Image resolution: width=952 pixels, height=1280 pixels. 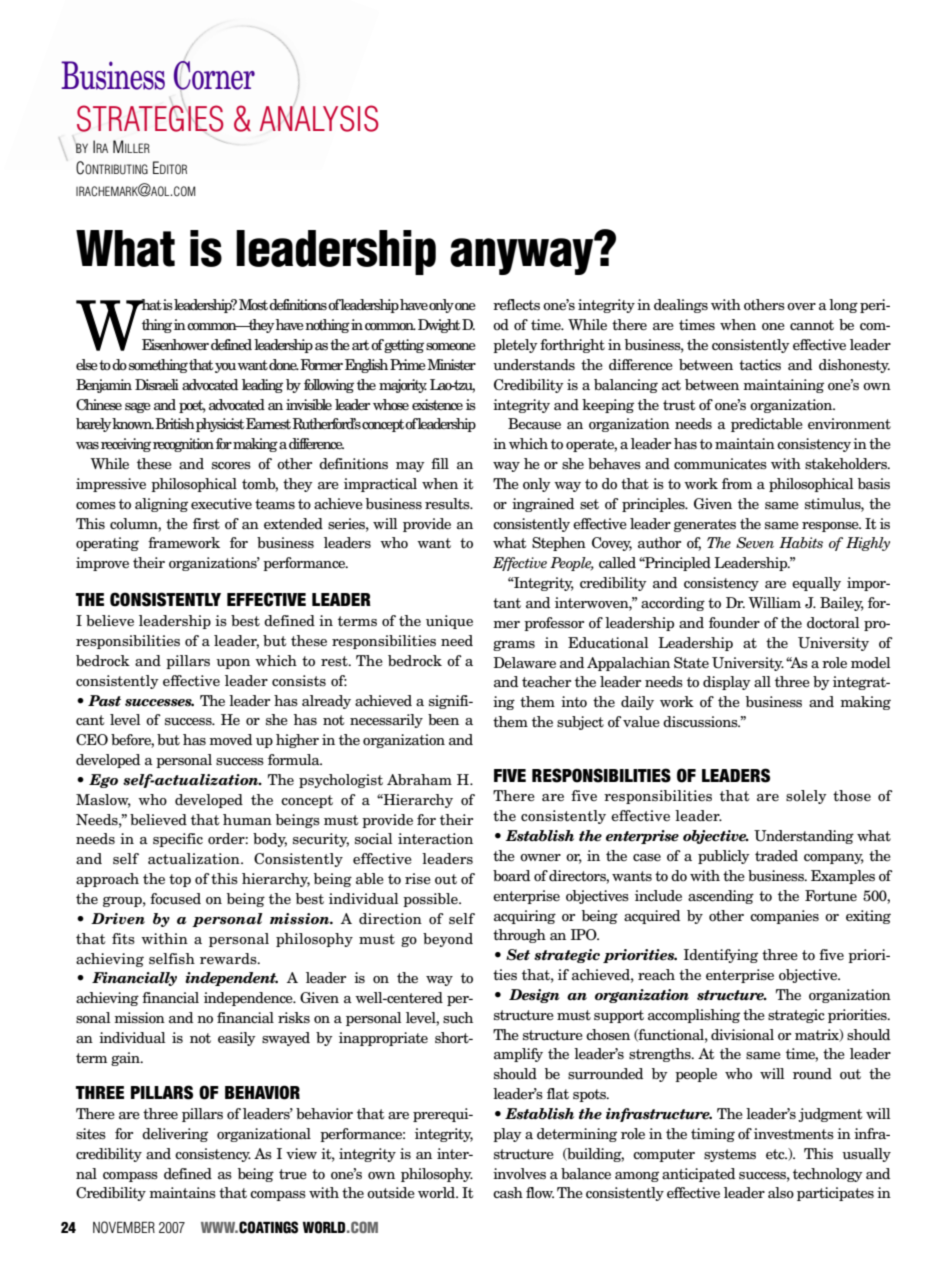 I want to click on Identifying, so click(x=721, y=956).
